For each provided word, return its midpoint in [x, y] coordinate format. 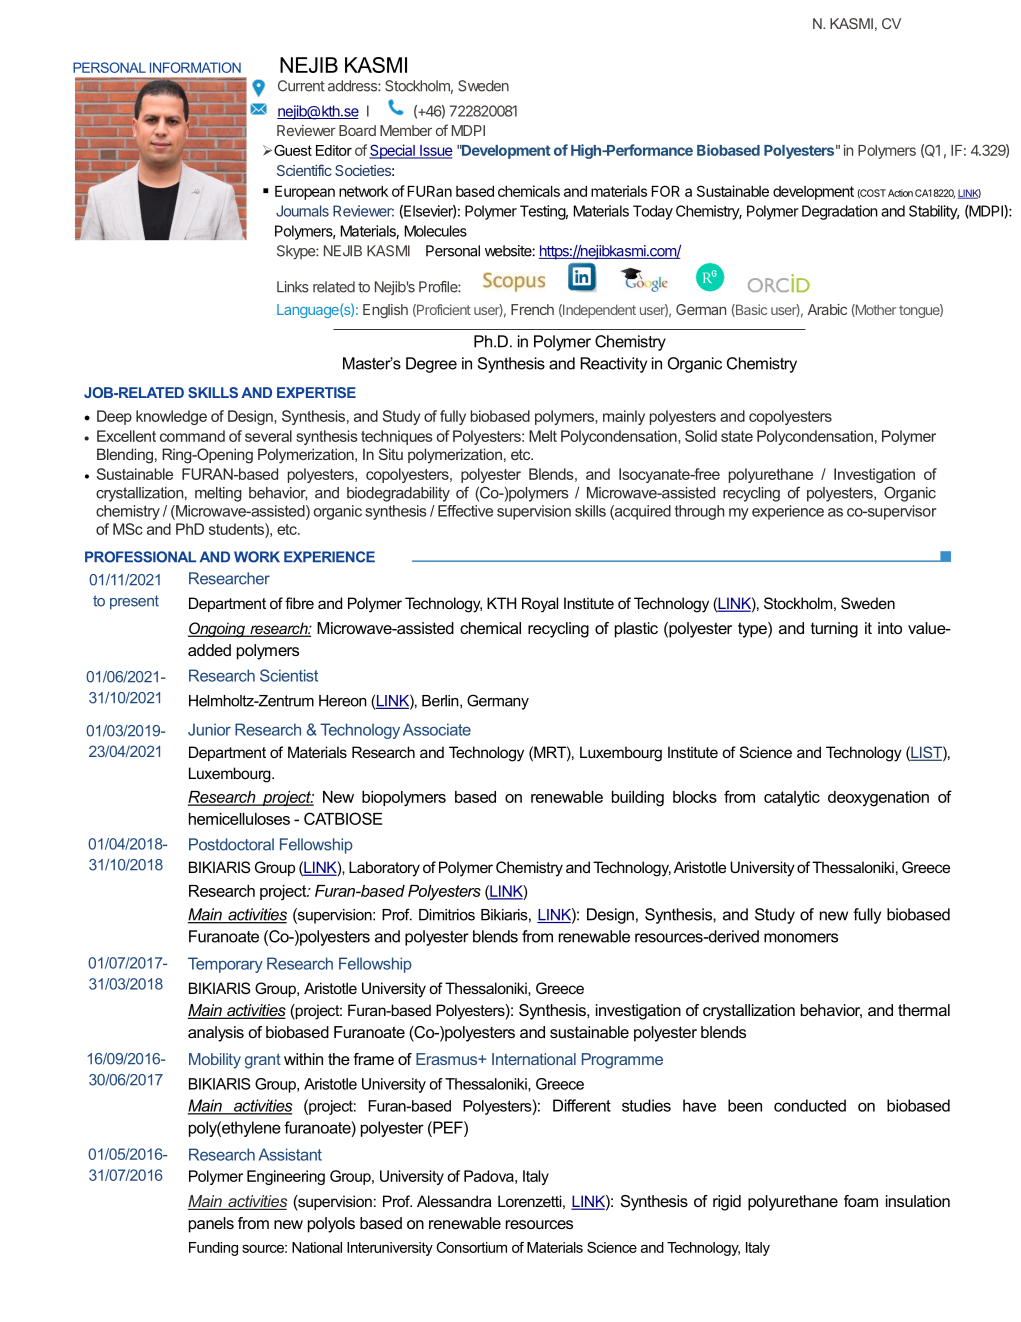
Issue [435, 152]
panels [211, 1225]
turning [834, 630]
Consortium [471, 1247]
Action [900, 193]
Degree [431, 365]
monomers [801, 938]
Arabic [827, 309]
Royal [540, 605]
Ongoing [217, 630]
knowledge [171, 417]
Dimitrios [447, 915]
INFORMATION [195, 67]
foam [861, 1201]
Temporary [225, 965]
